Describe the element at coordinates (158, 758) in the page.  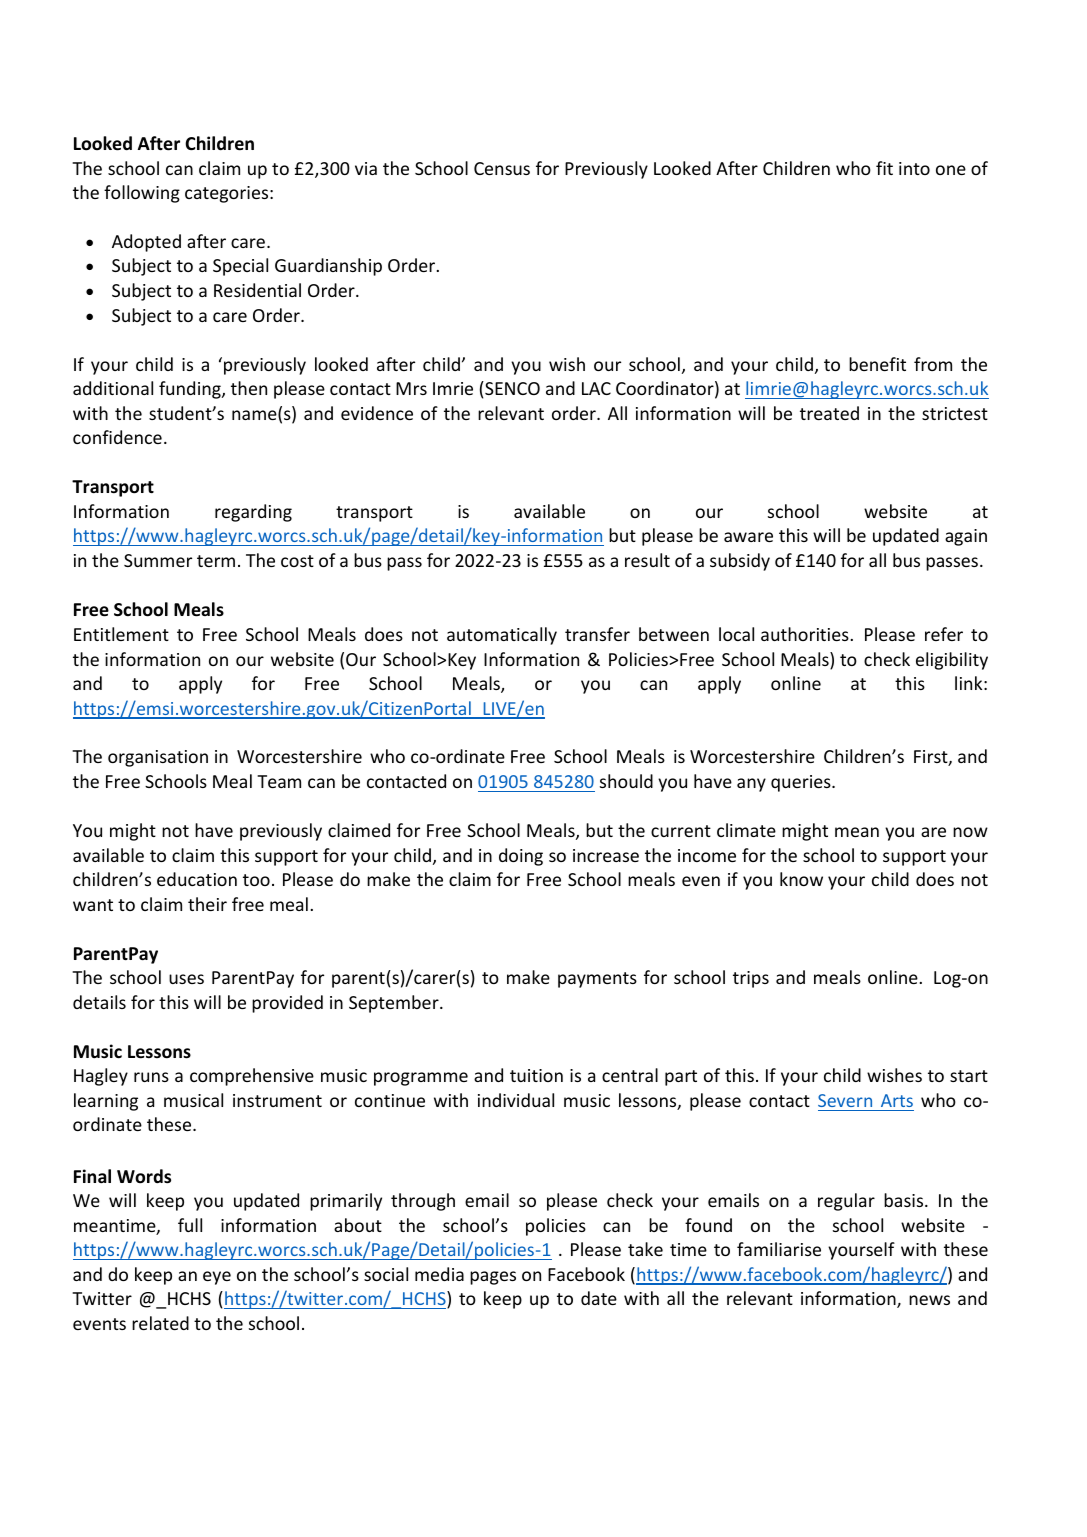
I see `organisation` at that location.
